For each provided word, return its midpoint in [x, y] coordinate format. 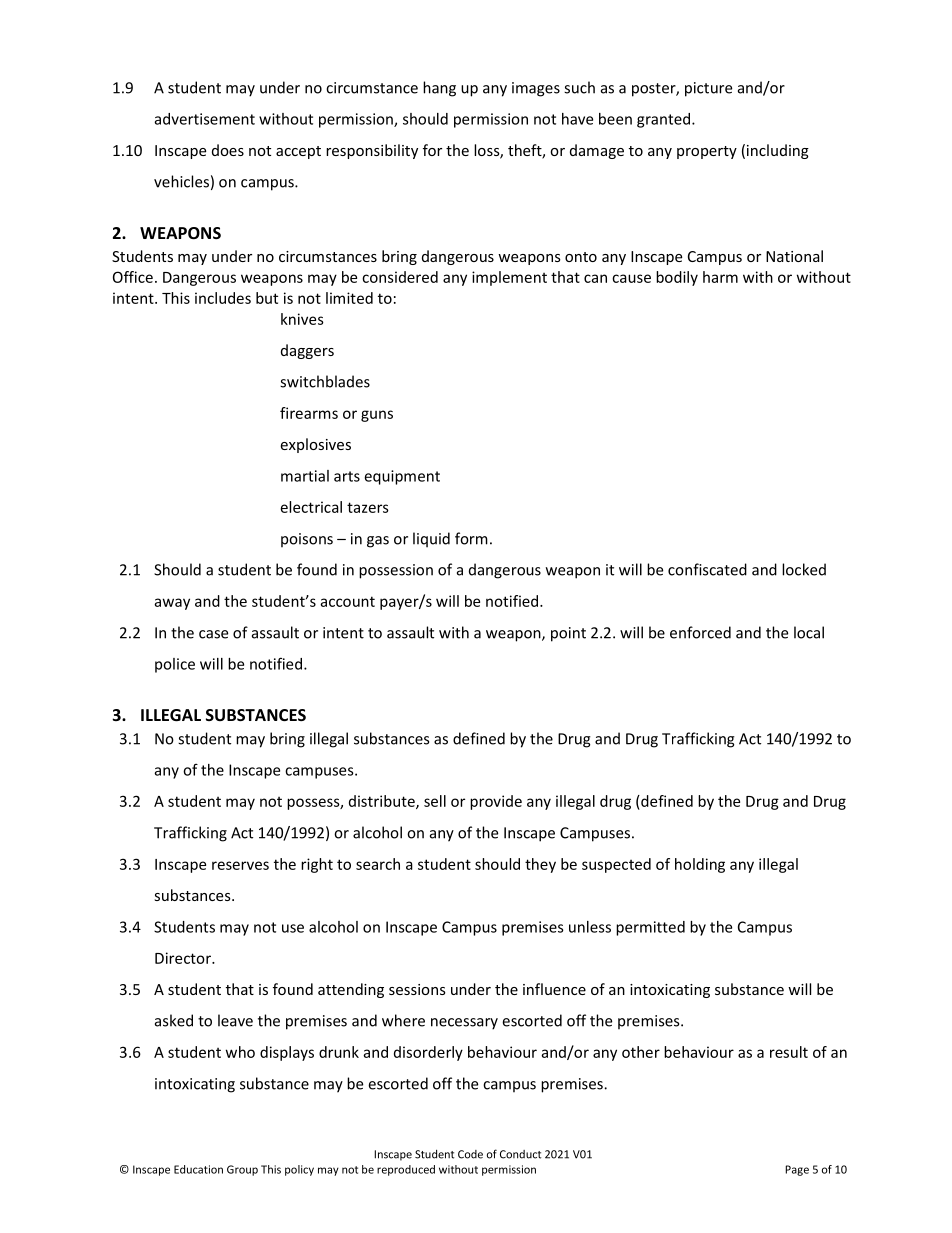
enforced [700, 632]
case [213, 634]
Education [198, 1169]
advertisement [205, 119]
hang [439, 89]
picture [708, 89]
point [568, 634]
